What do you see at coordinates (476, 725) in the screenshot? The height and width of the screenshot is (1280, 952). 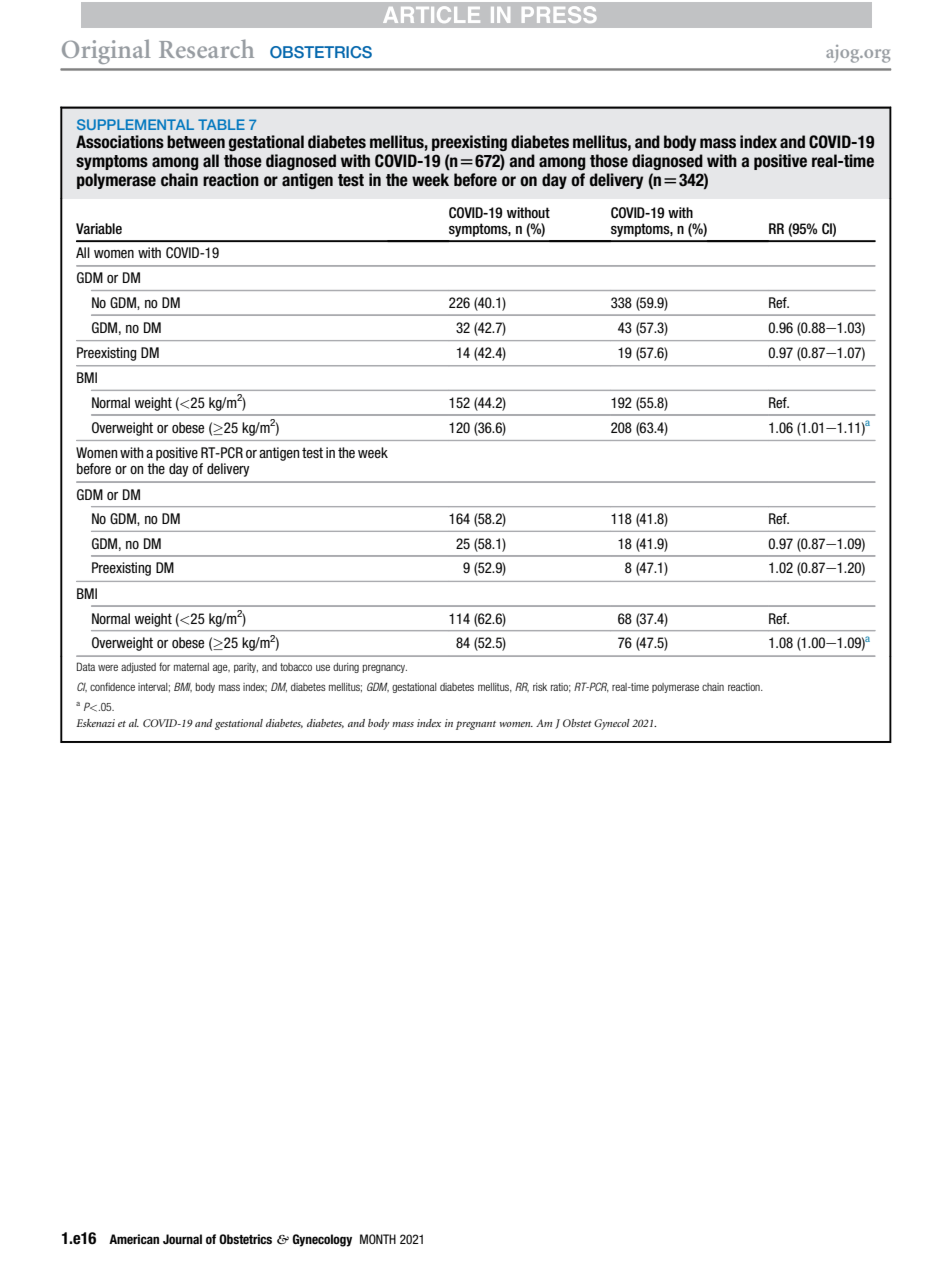 I see `pregnant` at bounding box center [476, 725].
